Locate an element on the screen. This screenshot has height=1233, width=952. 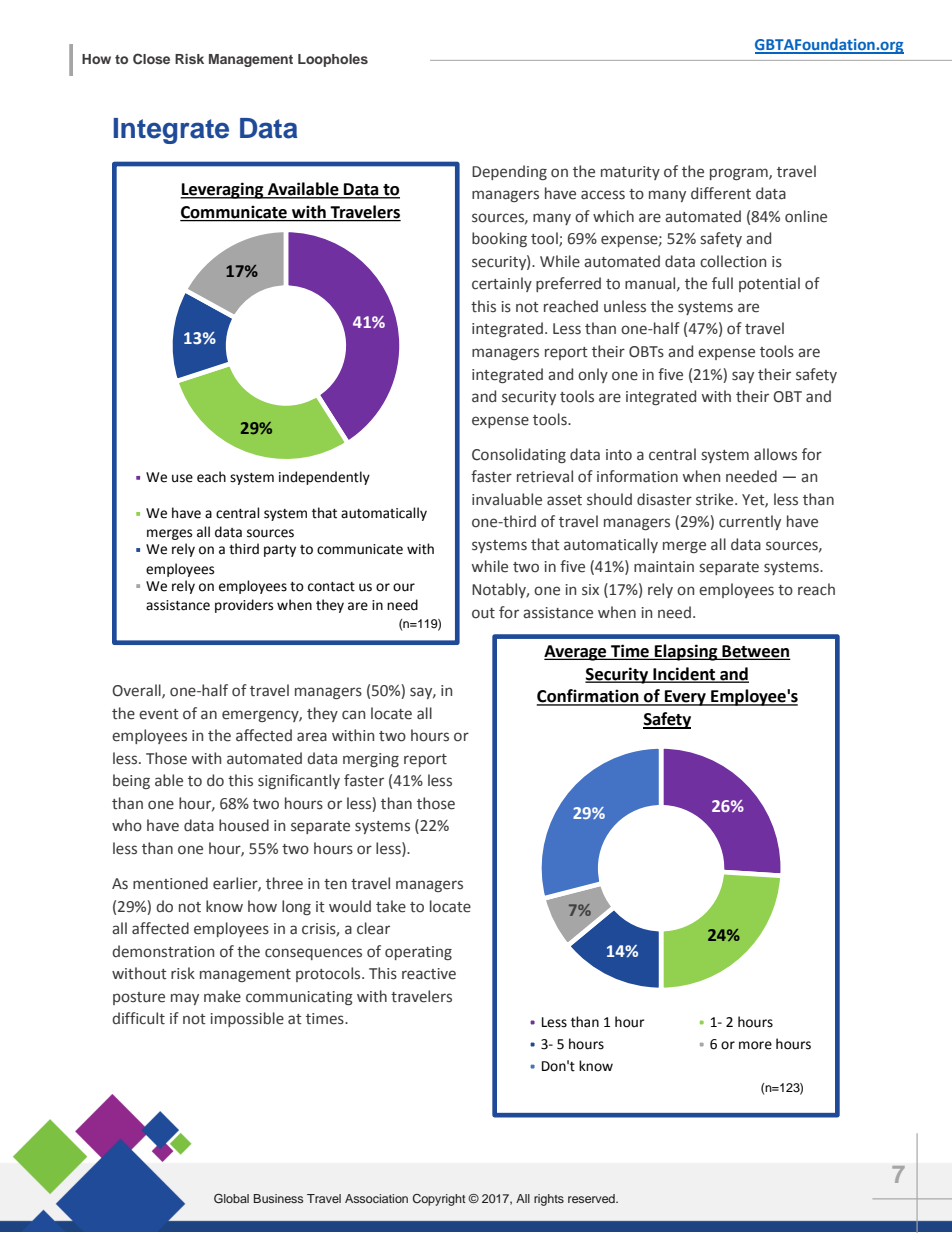
Depending is located at coordinates (509, 172).
